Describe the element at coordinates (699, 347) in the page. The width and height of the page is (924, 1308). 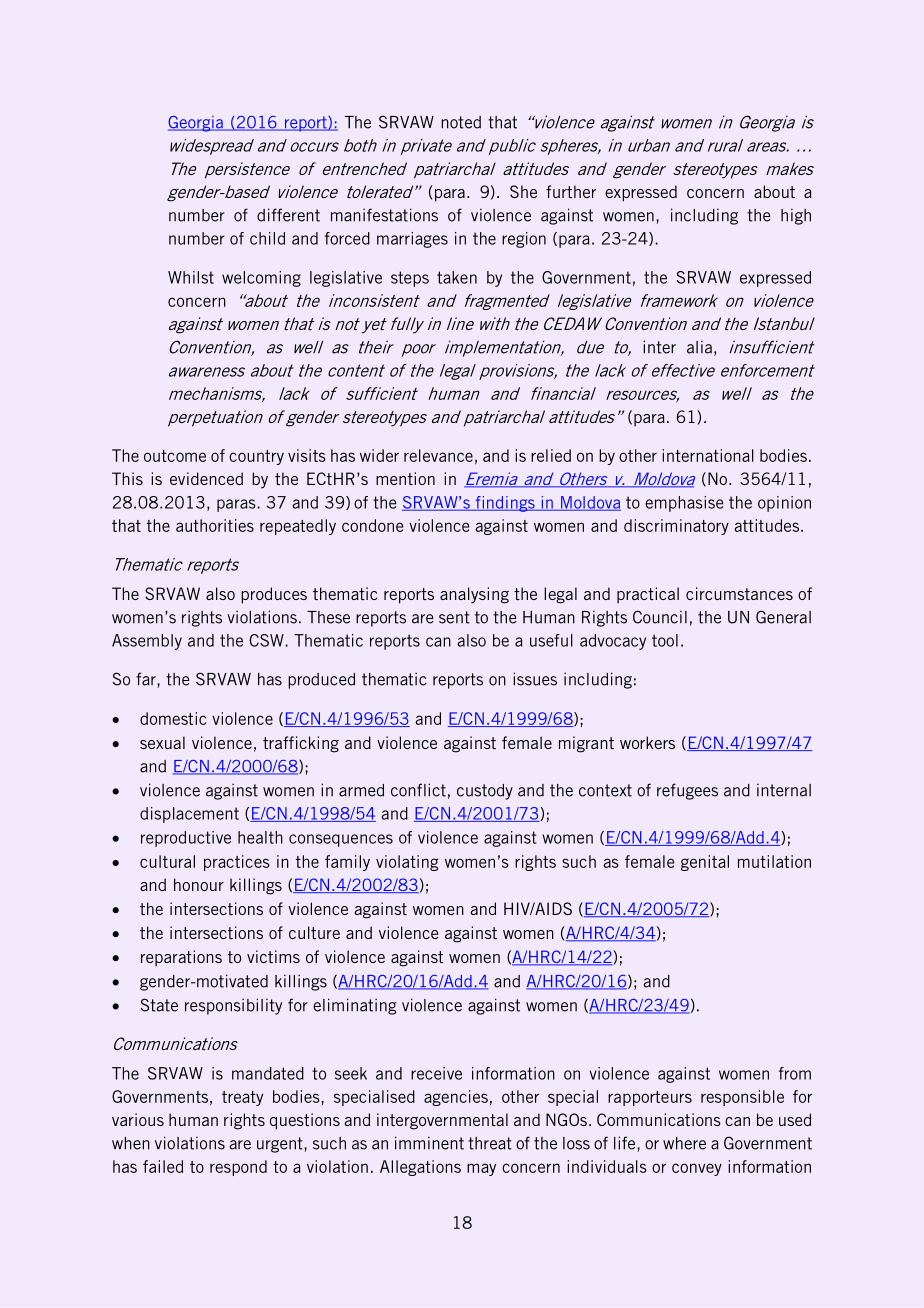
I see `alia` at that location.
